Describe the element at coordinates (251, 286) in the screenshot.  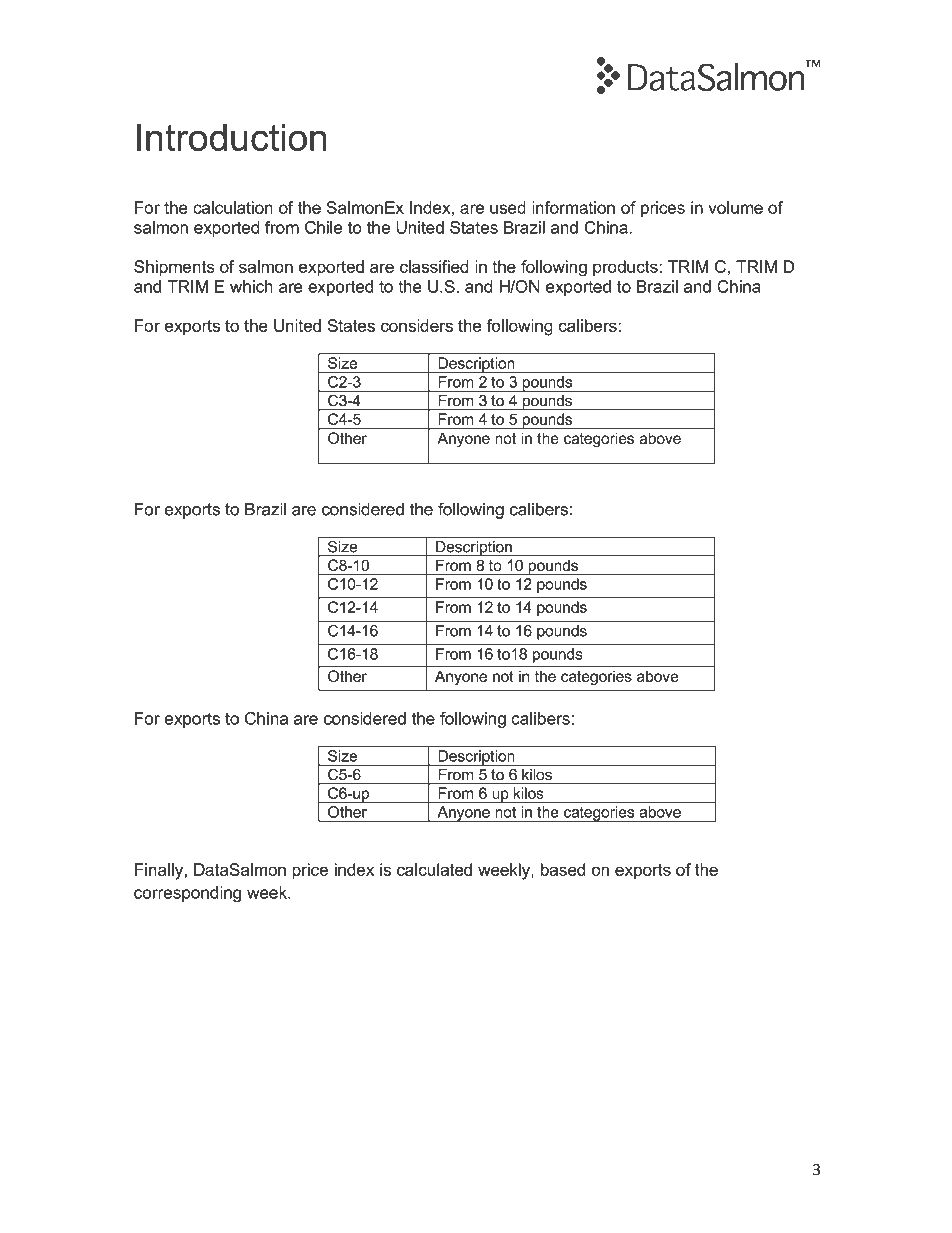
I see `which` at that location.
